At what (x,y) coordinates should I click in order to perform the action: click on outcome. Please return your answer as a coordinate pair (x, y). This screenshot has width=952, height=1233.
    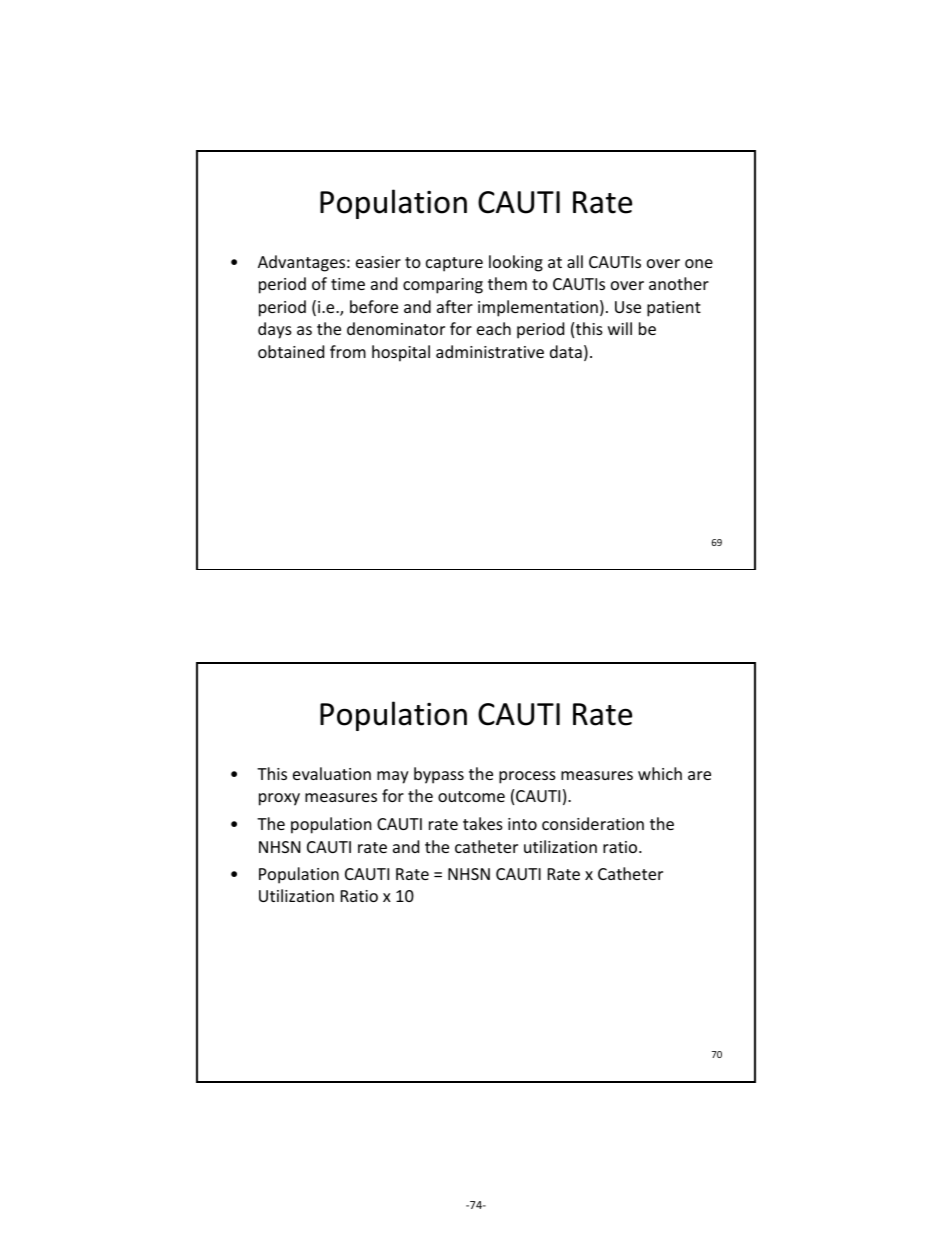
    Looking at the image, I should click on (471, 796).
